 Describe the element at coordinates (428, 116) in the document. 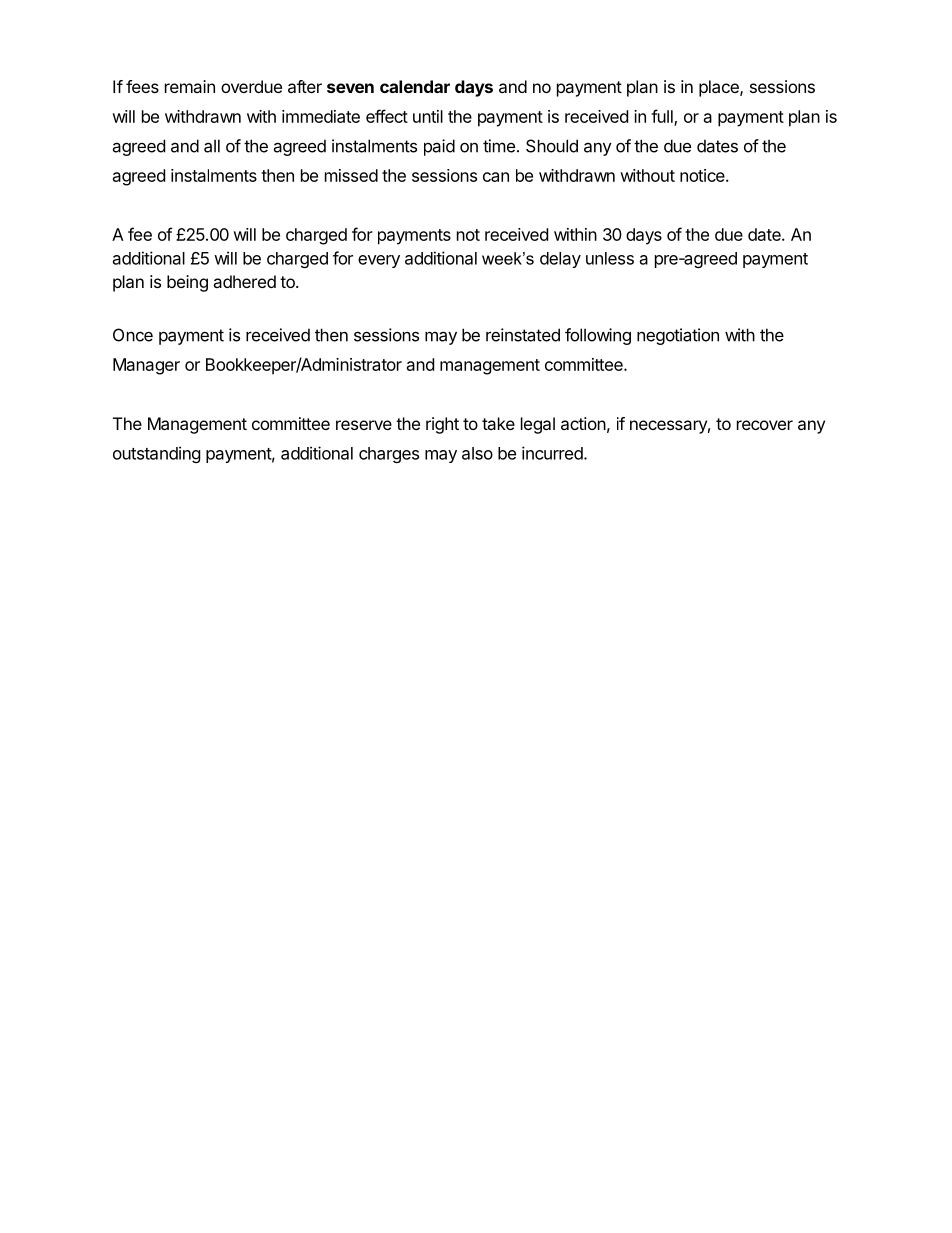

I see `until` at that location.
